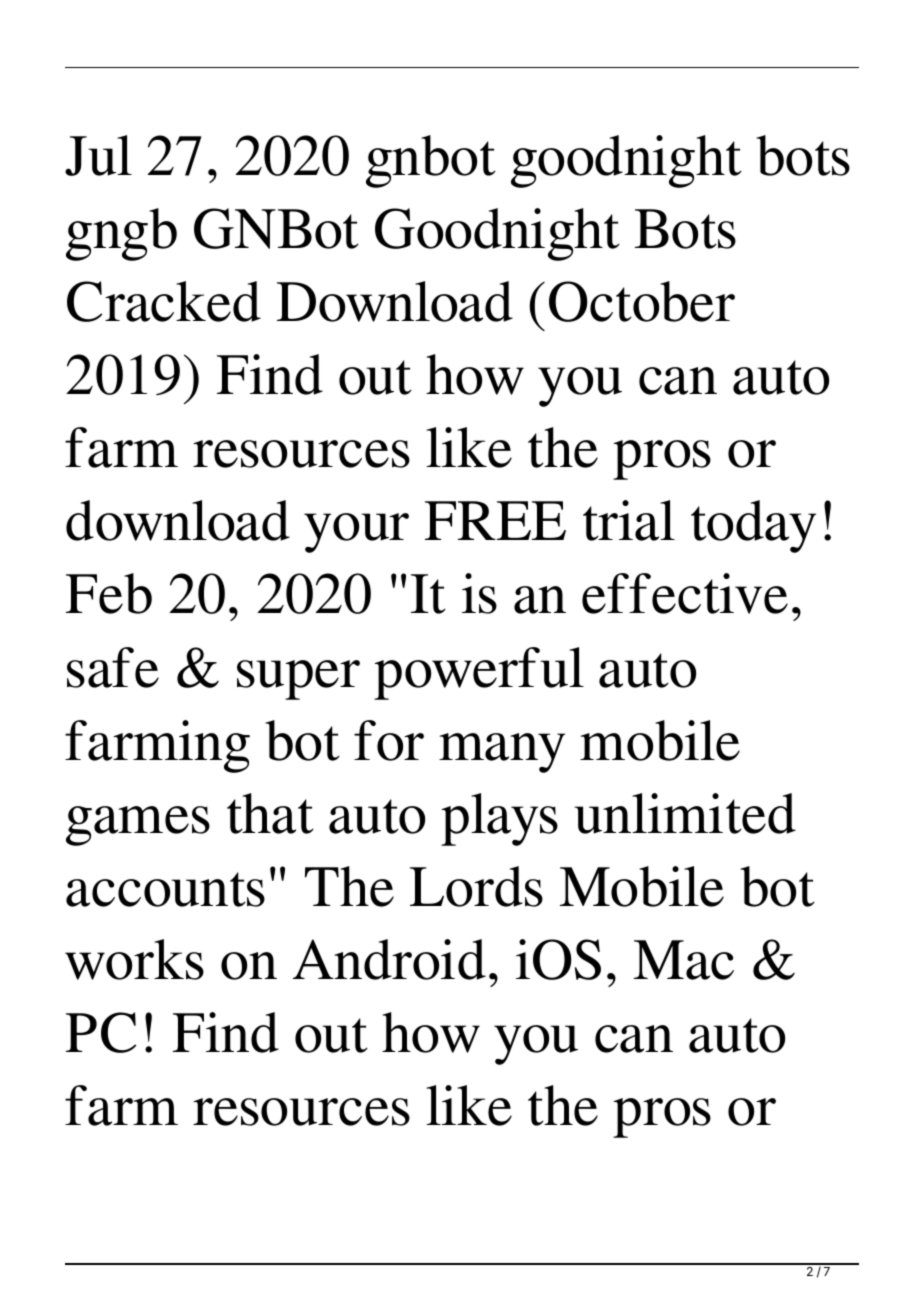  I want to click on October, so click(642, 301).
